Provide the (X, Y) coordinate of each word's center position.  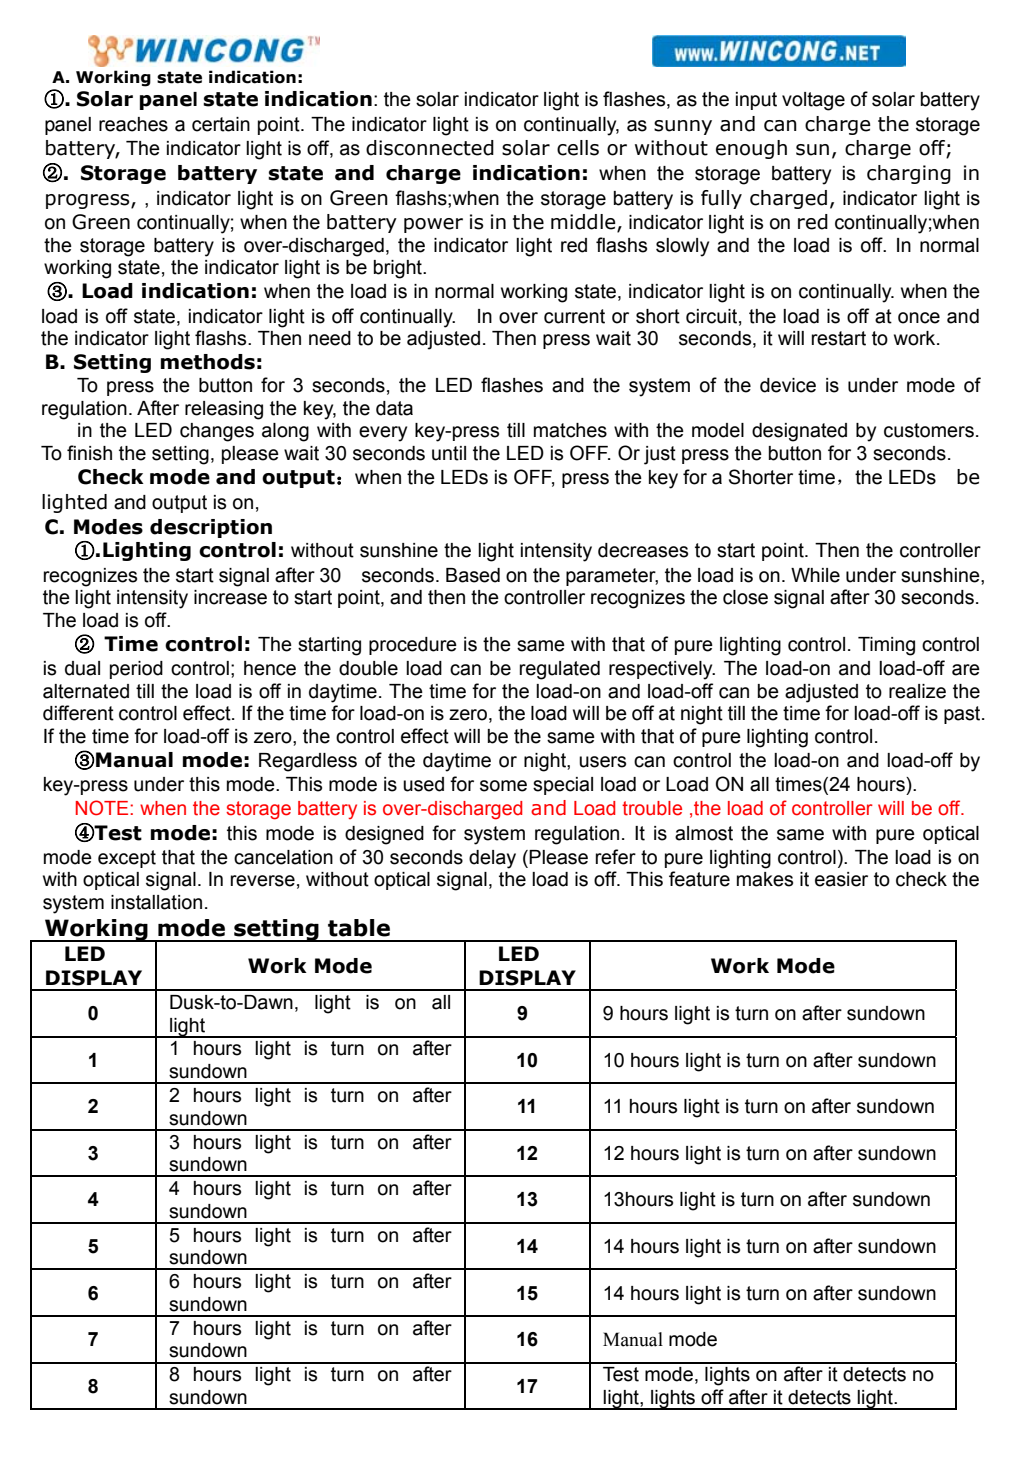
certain (221, 124)
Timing (886, 646)
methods (208, 362)
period (136, 670)
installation (156, 902)
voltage (813, 101)
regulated (560, 670)
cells (578, 148)
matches (570, 430)
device (788, 385)
